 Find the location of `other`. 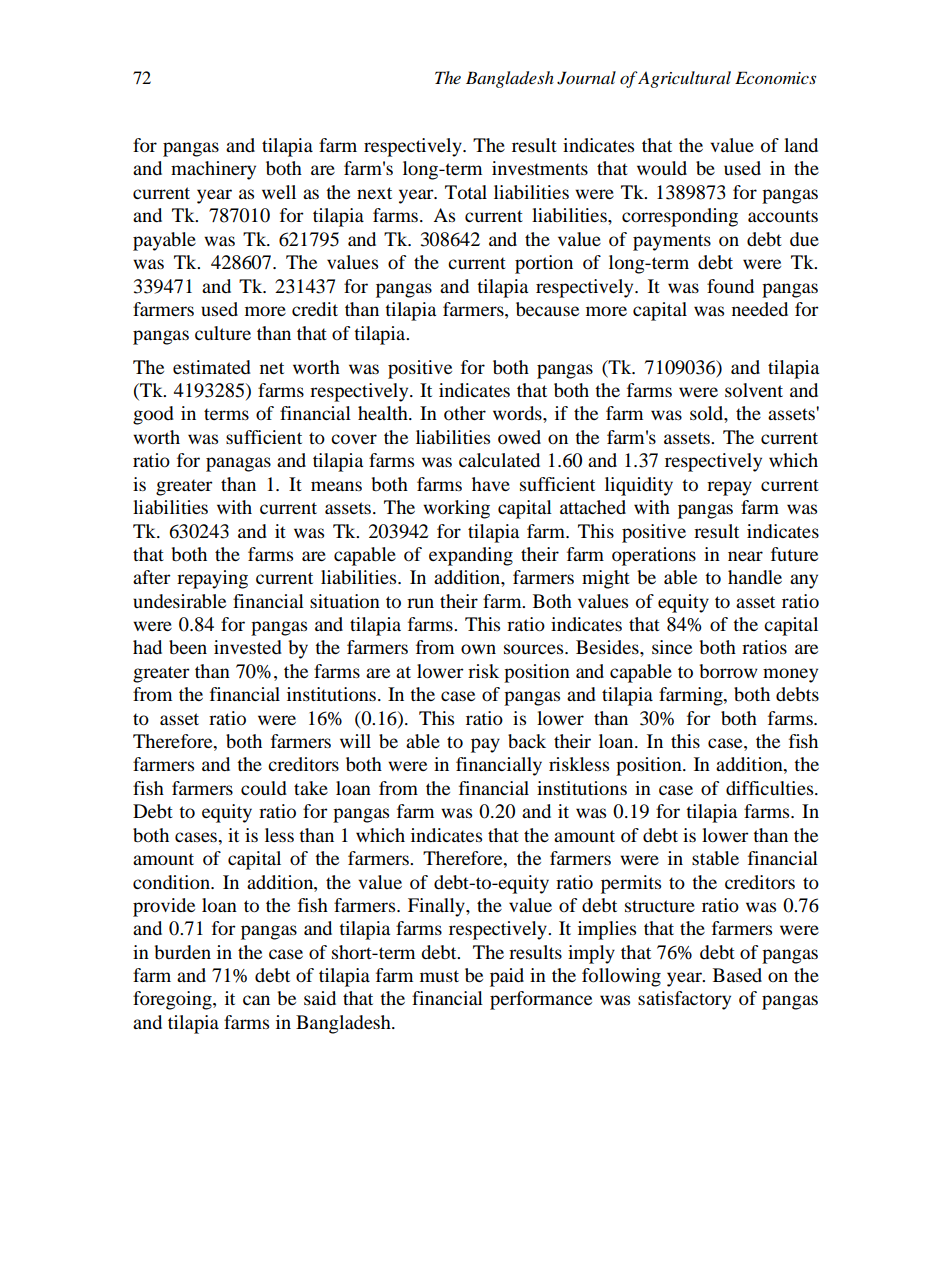

other is located at coordinates (465, 413).
